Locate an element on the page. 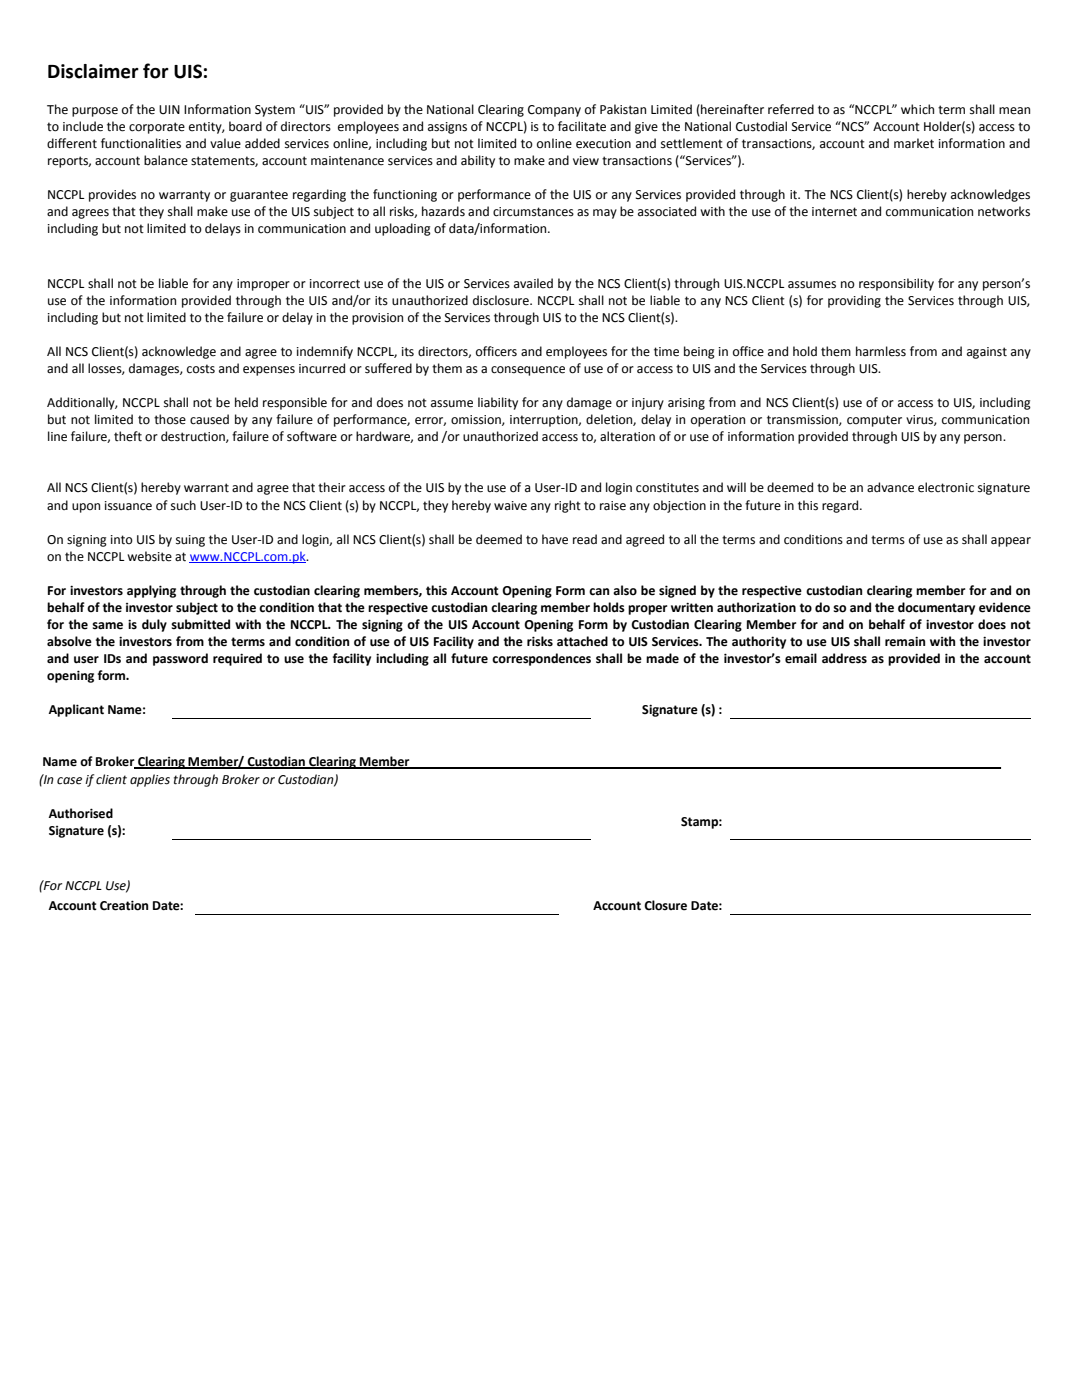 This image has width=1070, height=1385. corporate is located at coordinates (157, 128).
